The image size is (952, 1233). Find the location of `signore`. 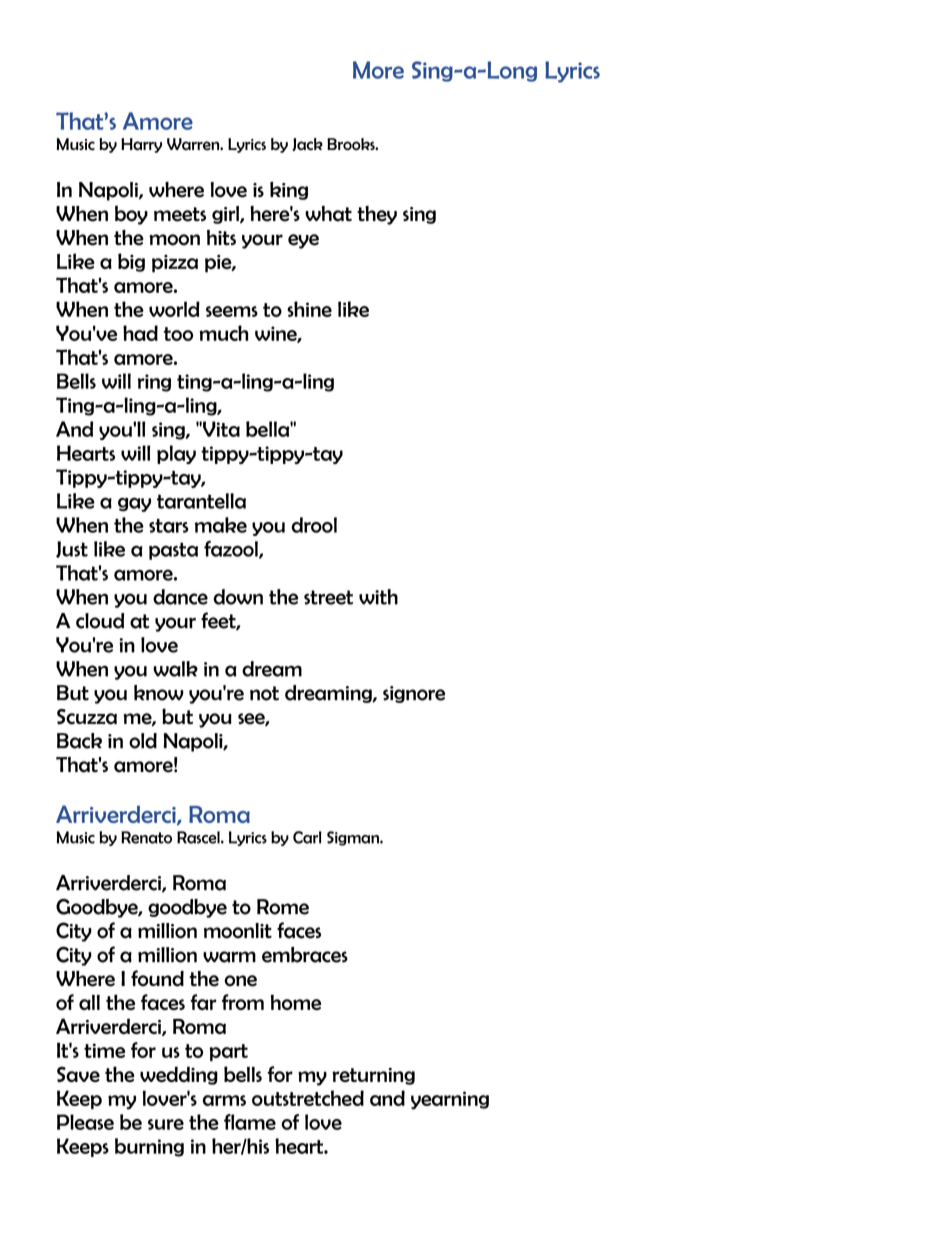

signore is located at coordinates (414, 694).
